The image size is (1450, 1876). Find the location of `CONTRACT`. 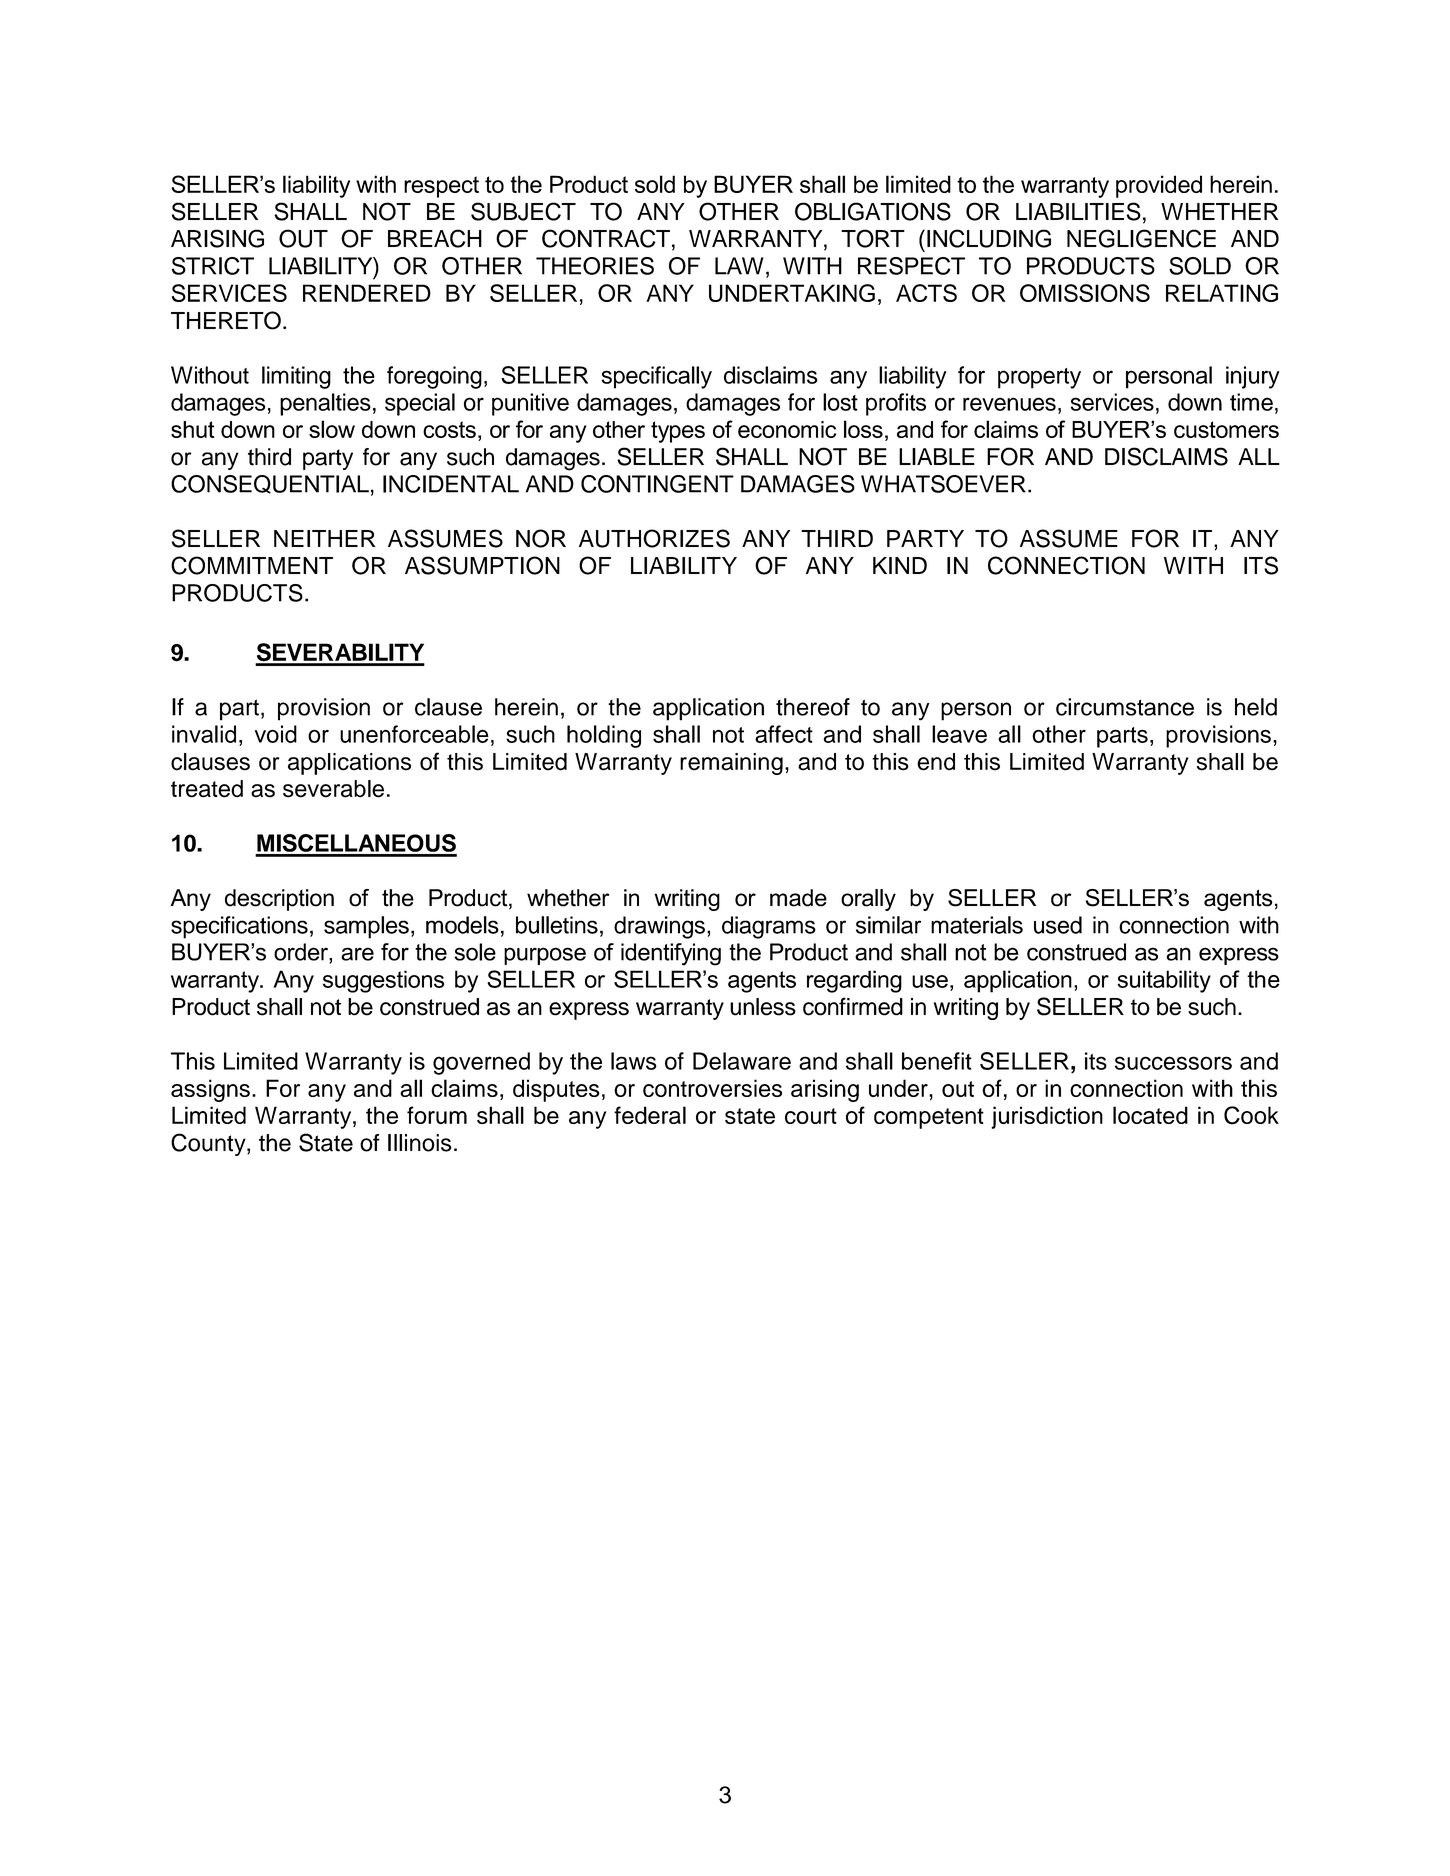

CONTRACT is located at coordinates (606, 238).
